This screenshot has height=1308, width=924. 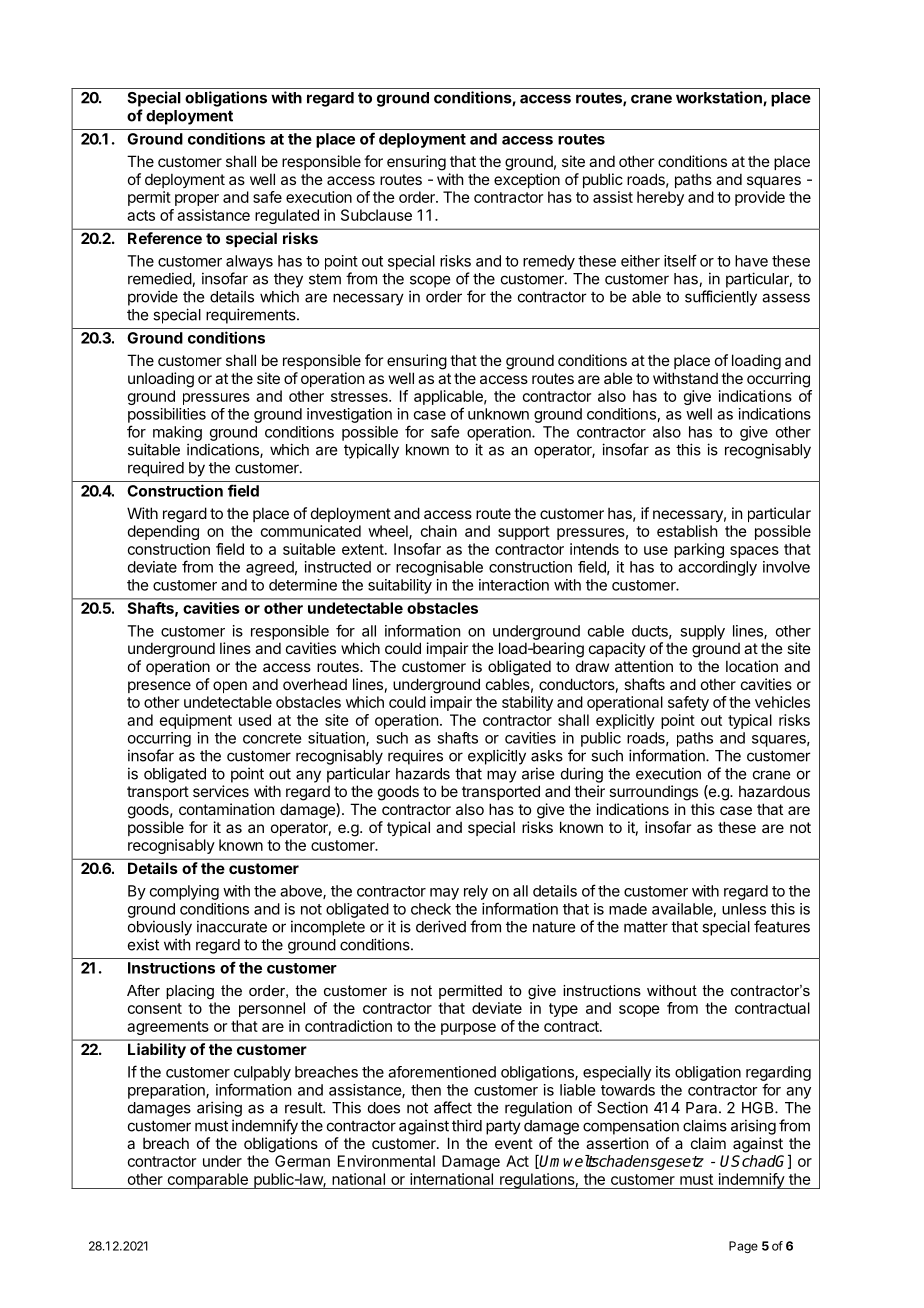 What do you see at coordinates (514, 1143) in the screenshot?
I see `event` at bounding box center [514, 1143].
